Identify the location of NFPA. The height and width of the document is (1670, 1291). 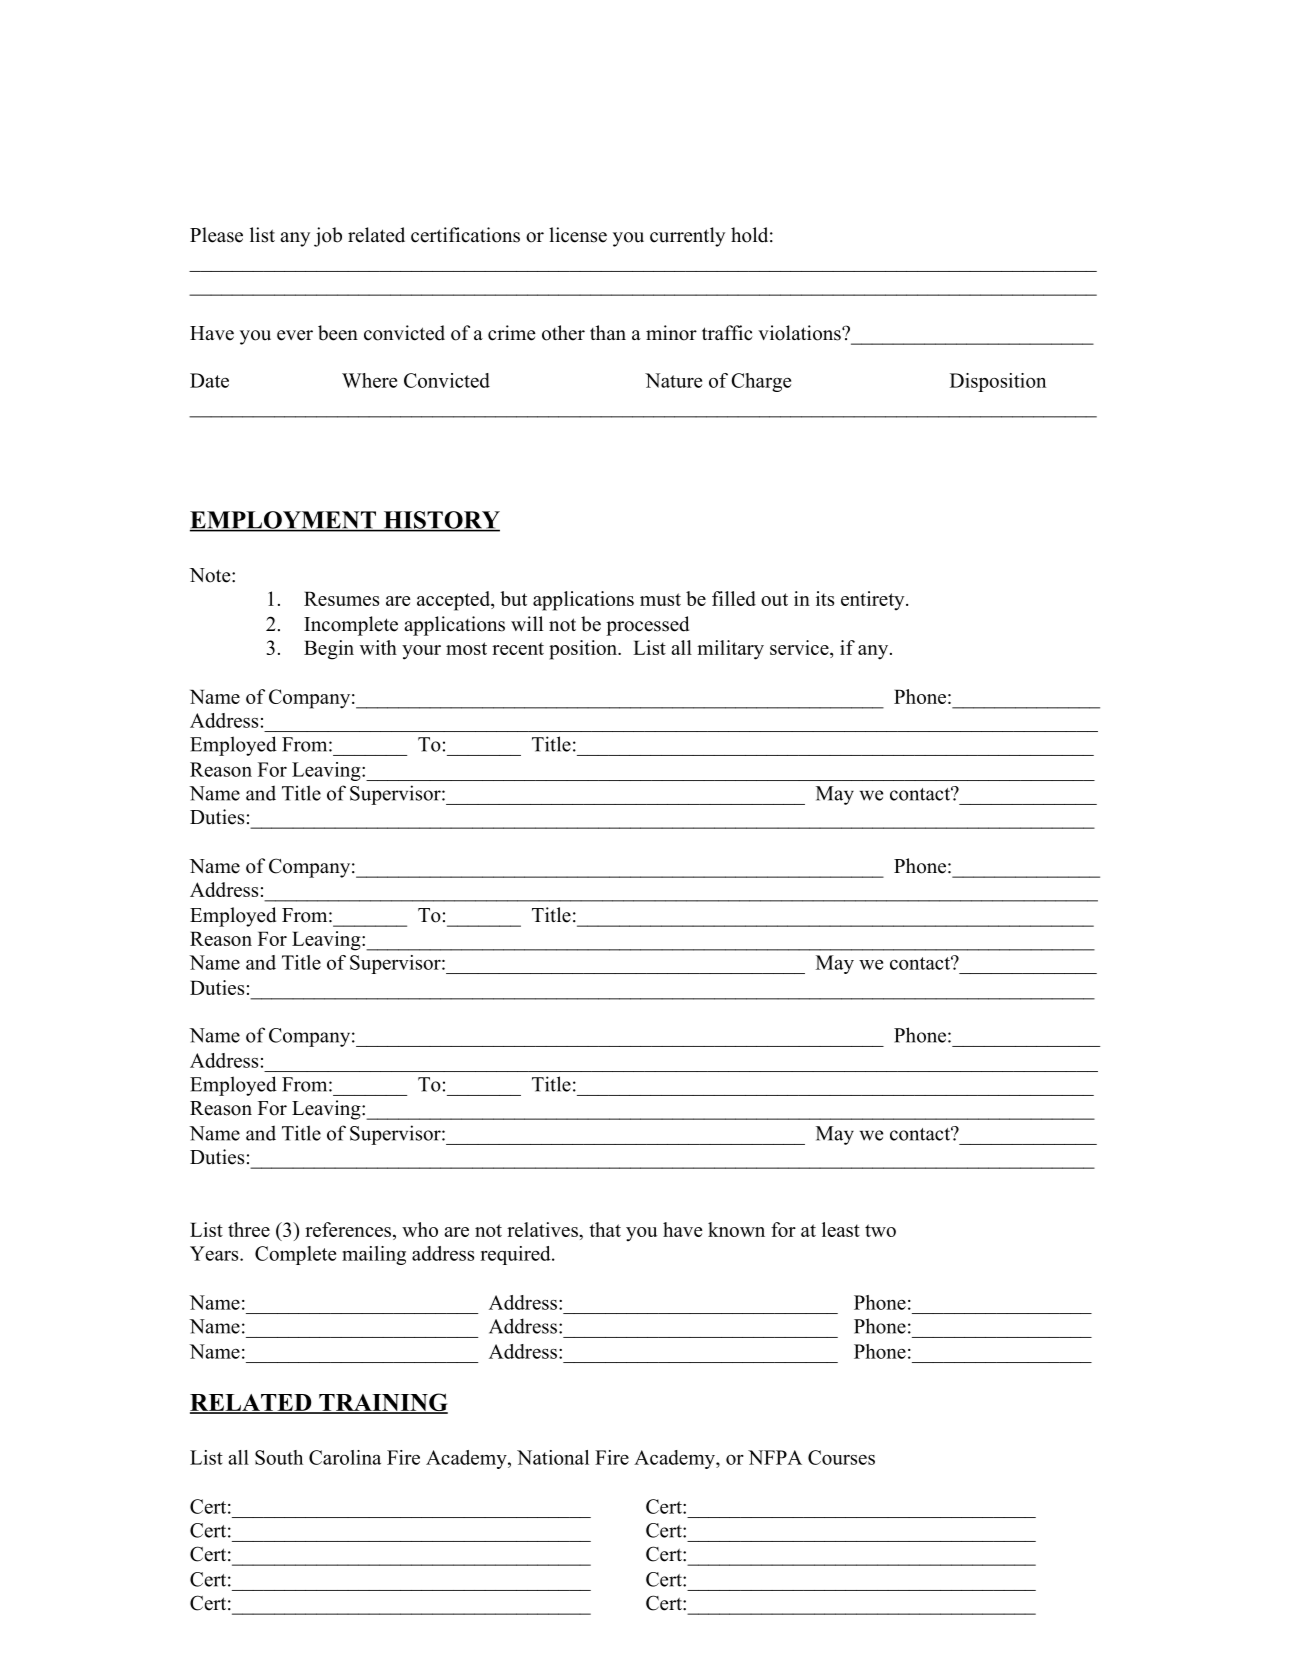
(775, 1457).
